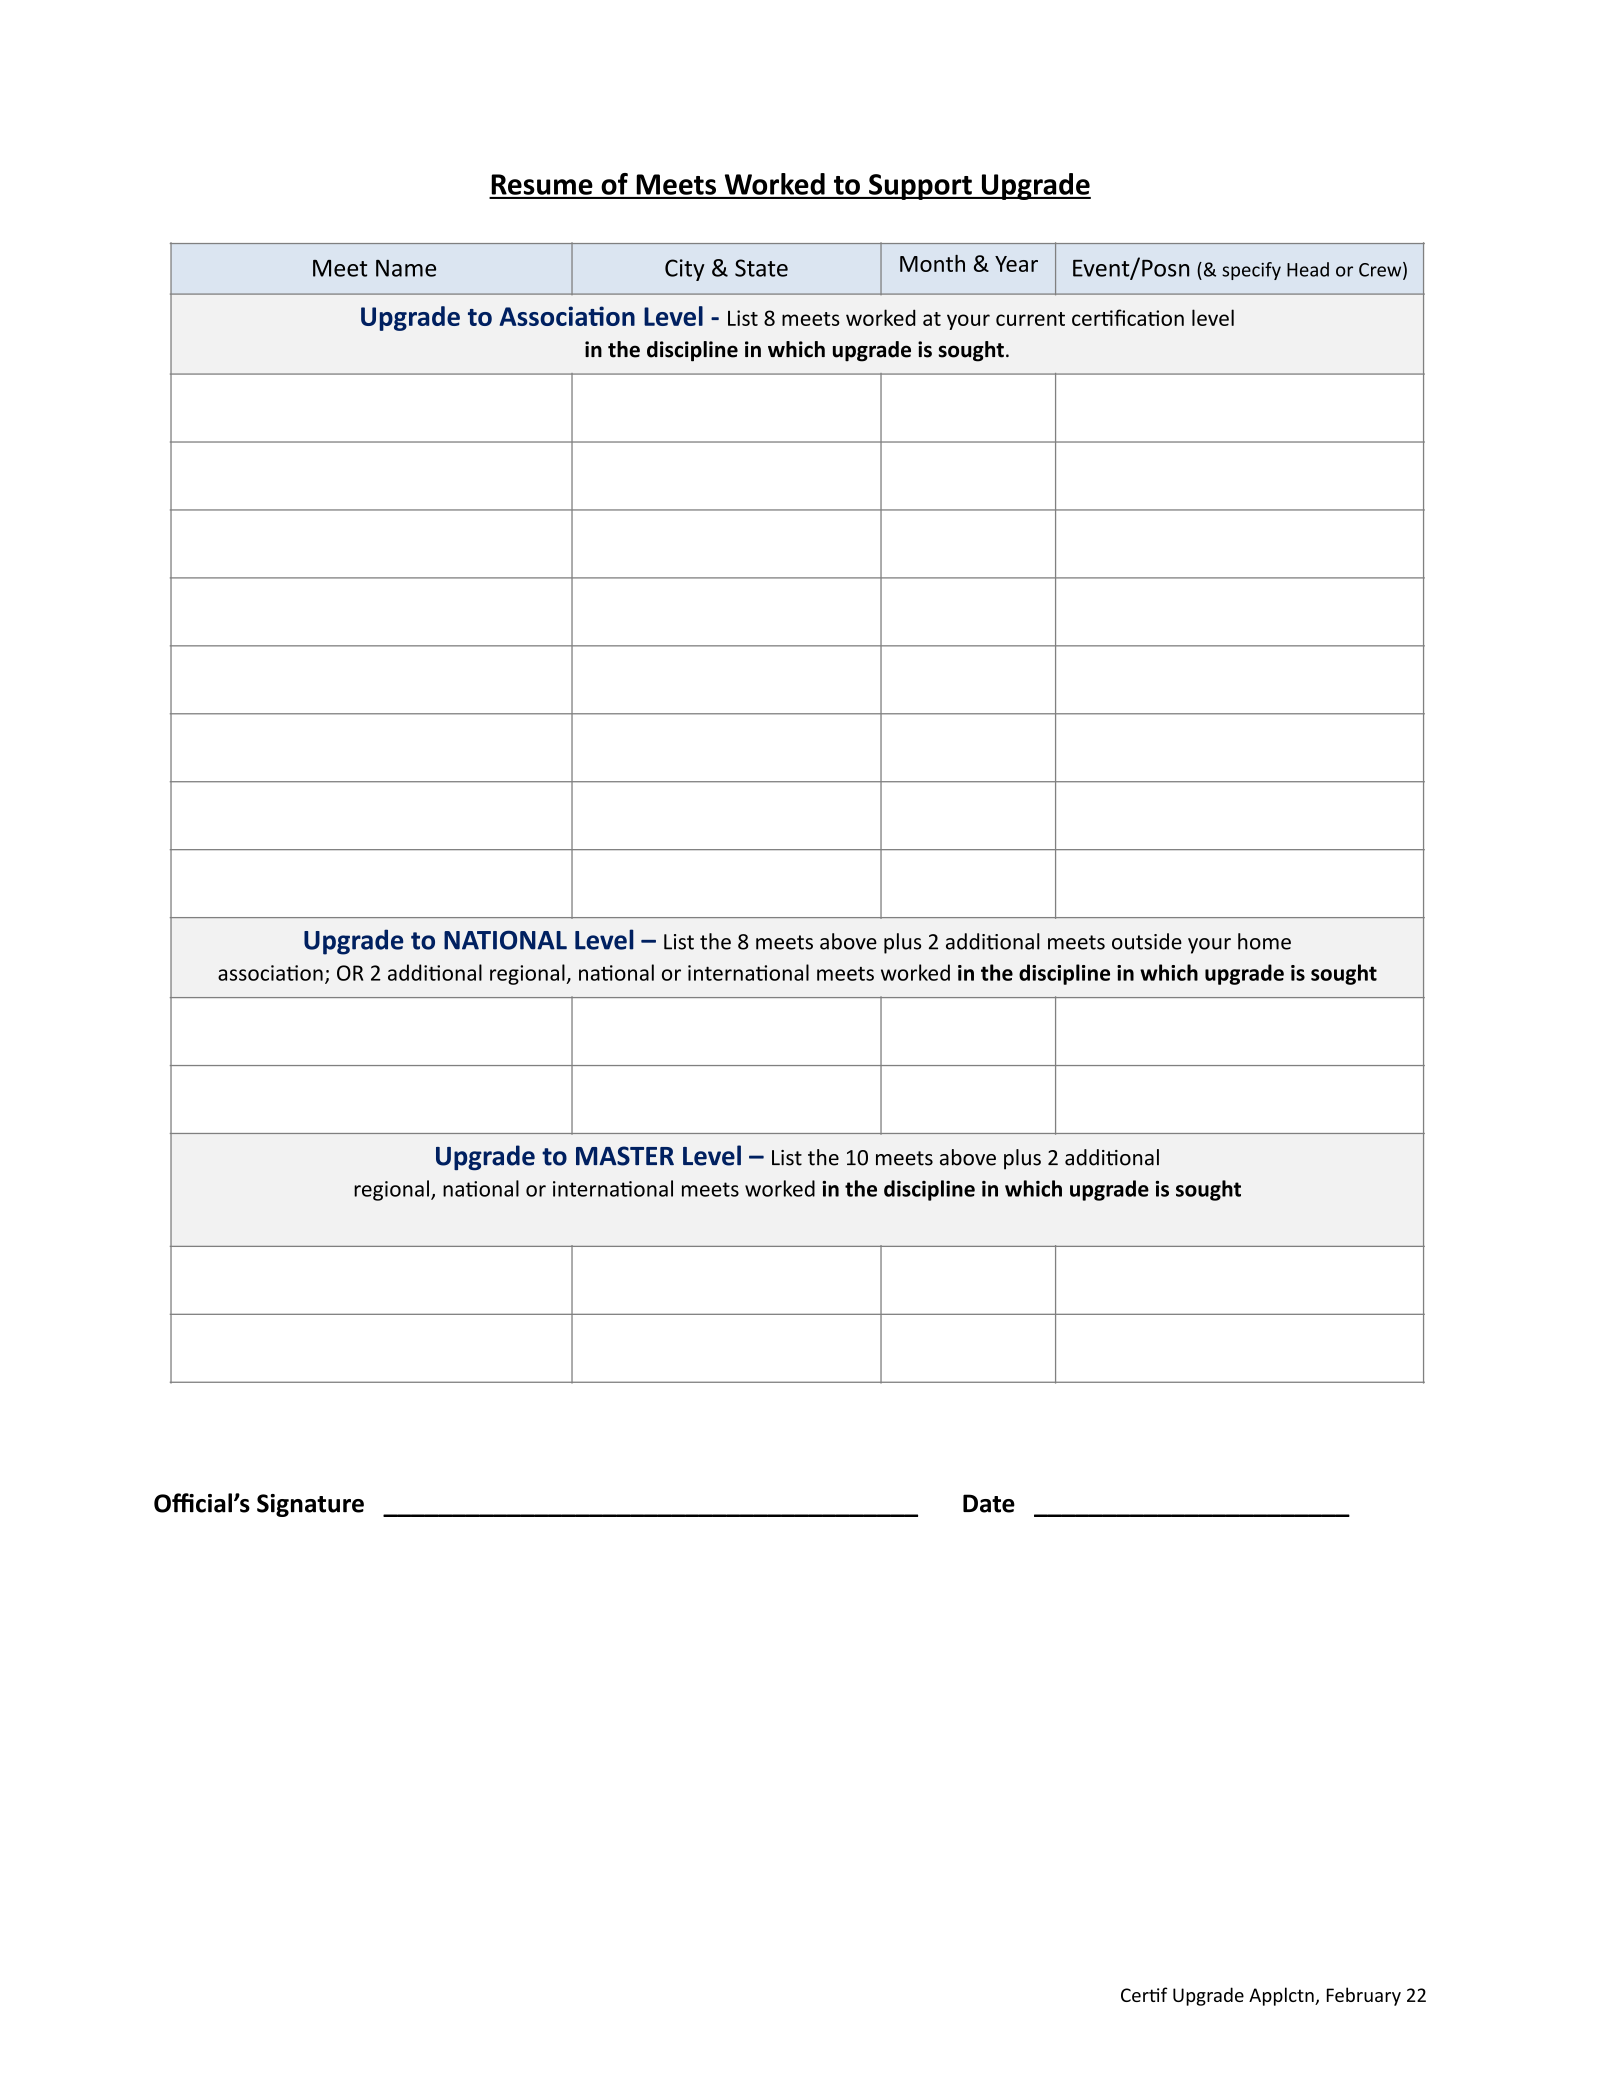  I want to click on State, so click(761, 268).
